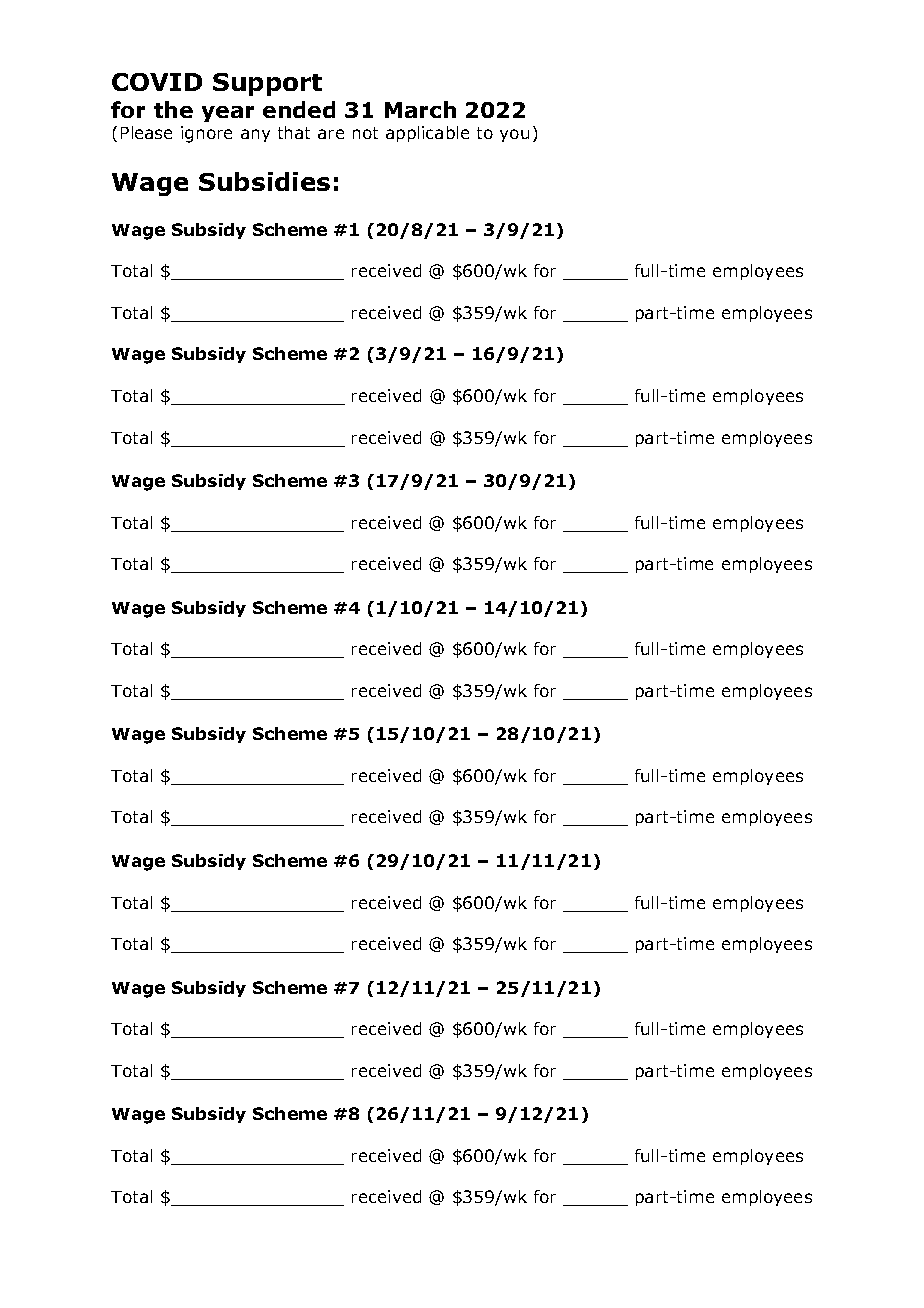  I want to click on any, so click(255, 135).
